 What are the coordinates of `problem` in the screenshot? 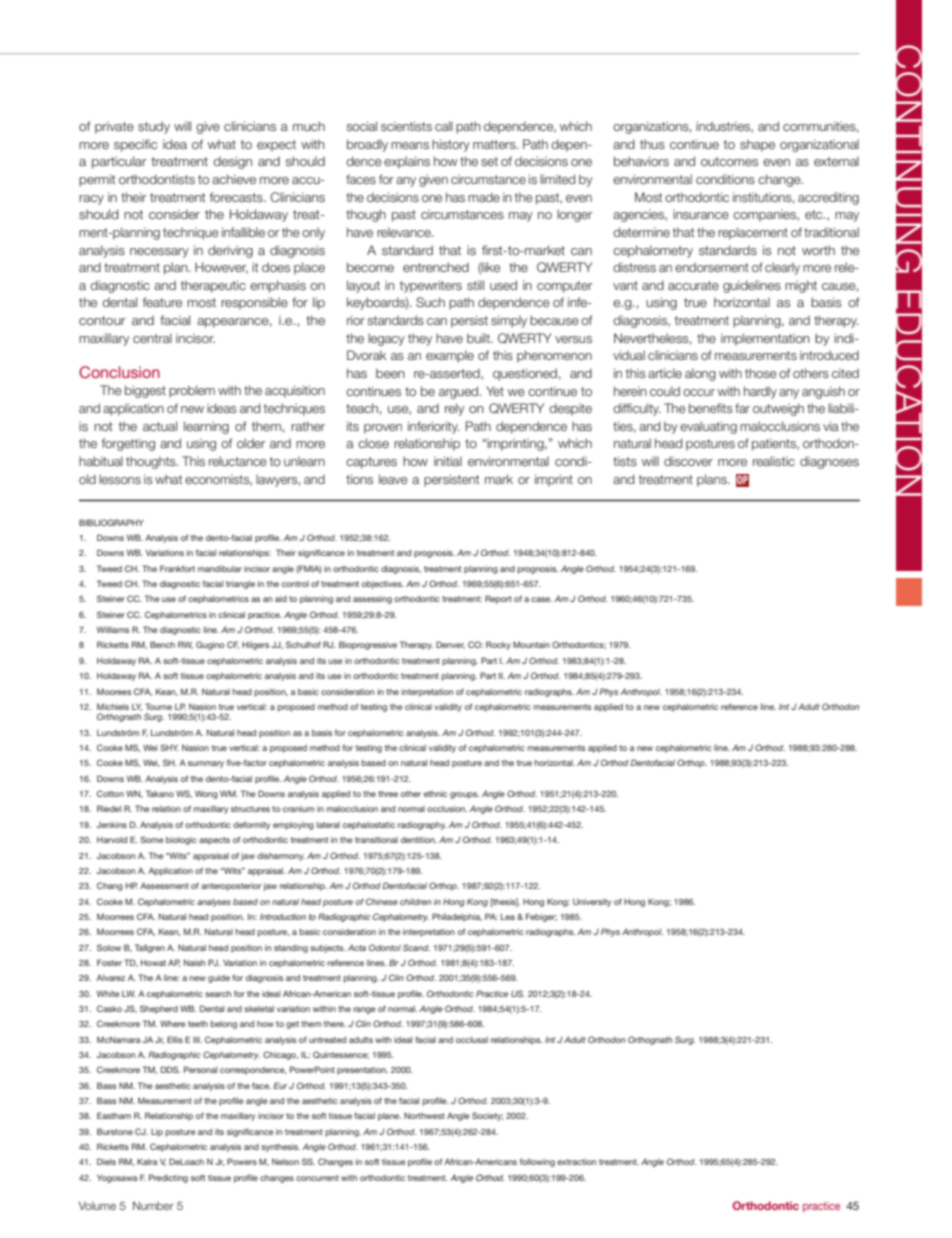 It's located at (192, 391).
